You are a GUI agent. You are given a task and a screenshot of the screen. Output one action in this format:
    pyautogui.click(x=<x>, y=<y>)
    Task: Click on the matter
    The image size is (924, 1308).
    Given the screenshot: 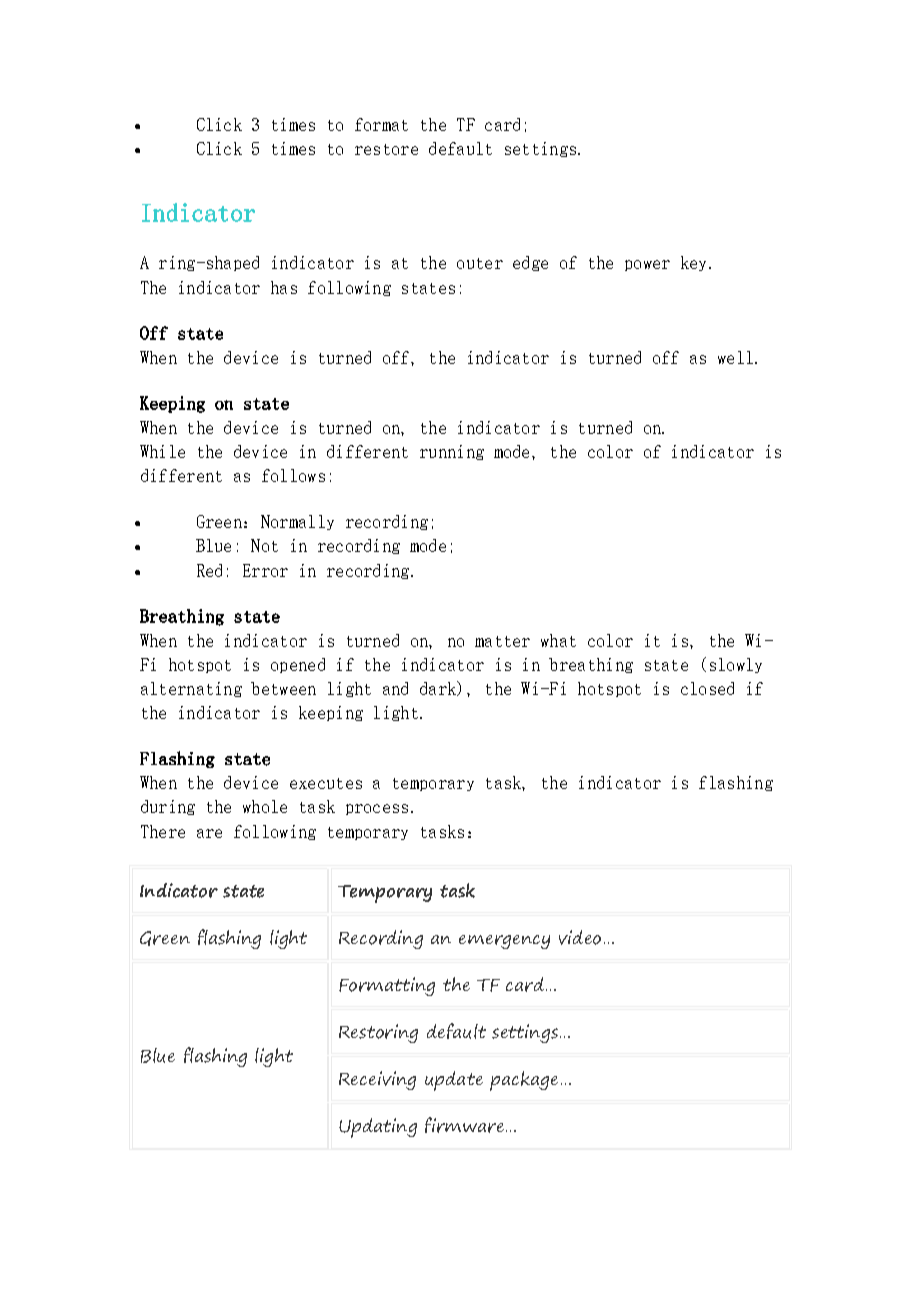 What is the action you would take?
    pyautogui.click(x=502, y=641)
